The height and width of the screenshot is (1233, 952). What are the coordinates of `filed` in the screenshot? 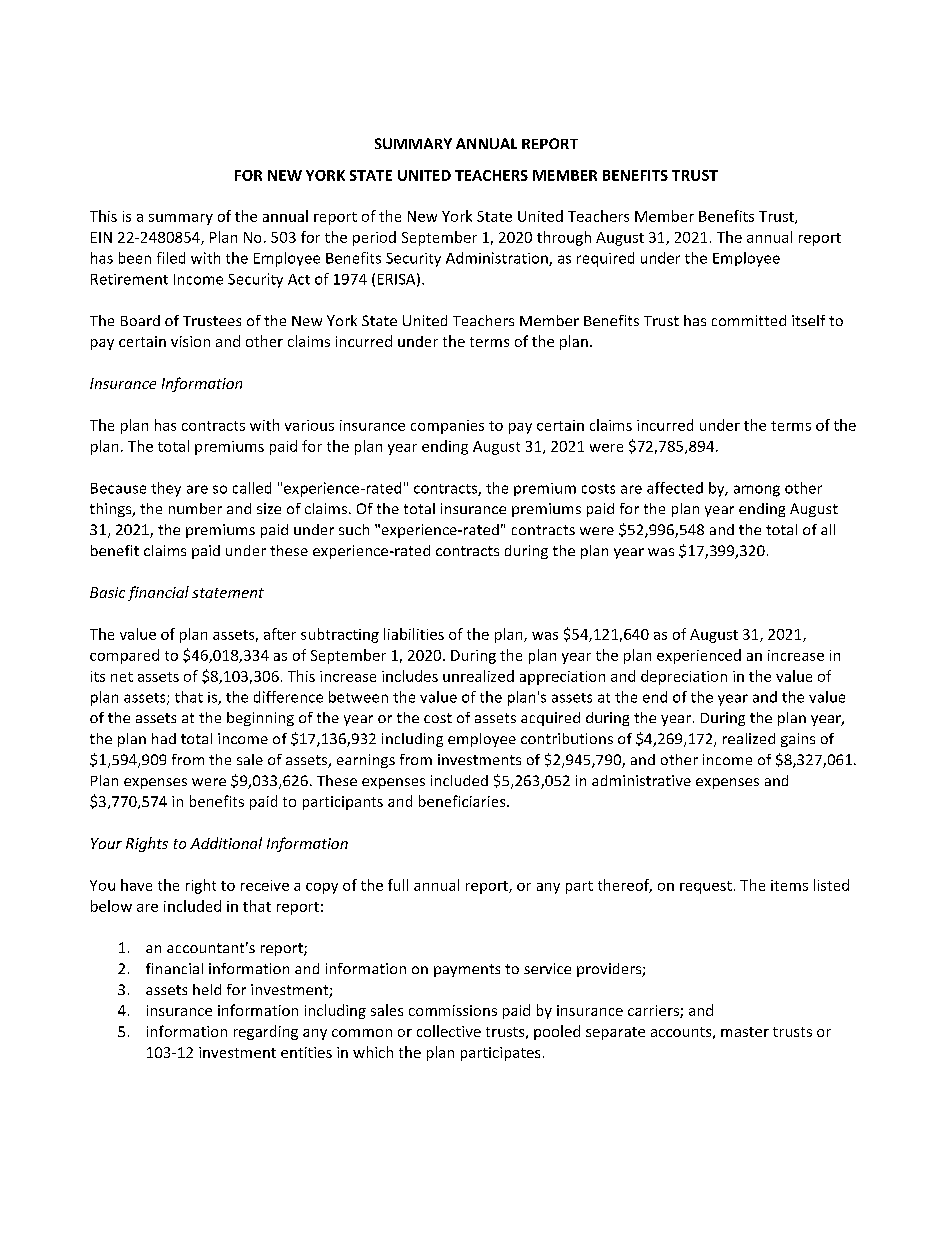 It's located at (171, 258).
